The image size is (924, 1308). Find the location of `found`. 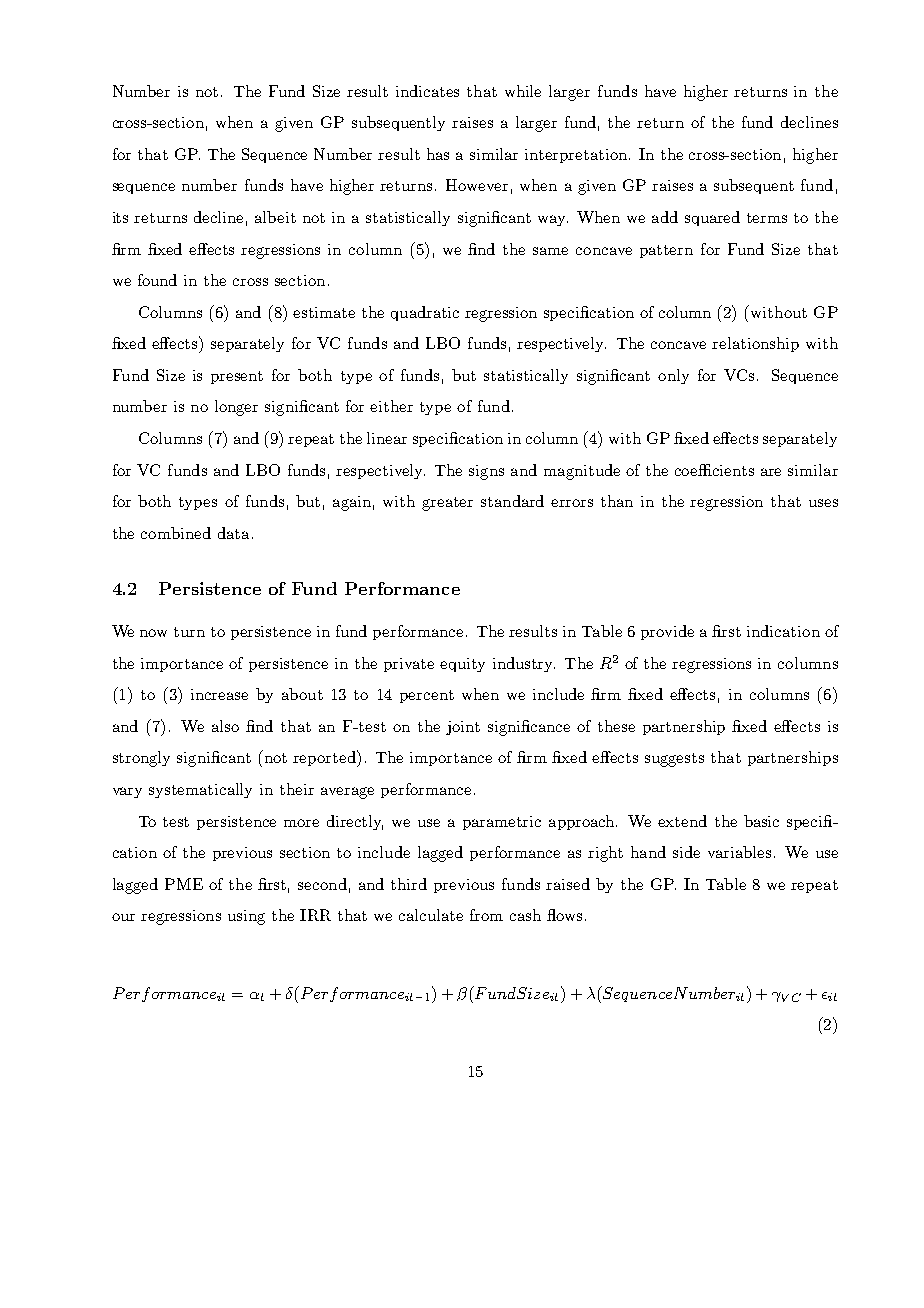

found is located at coordinates (157, 280).
